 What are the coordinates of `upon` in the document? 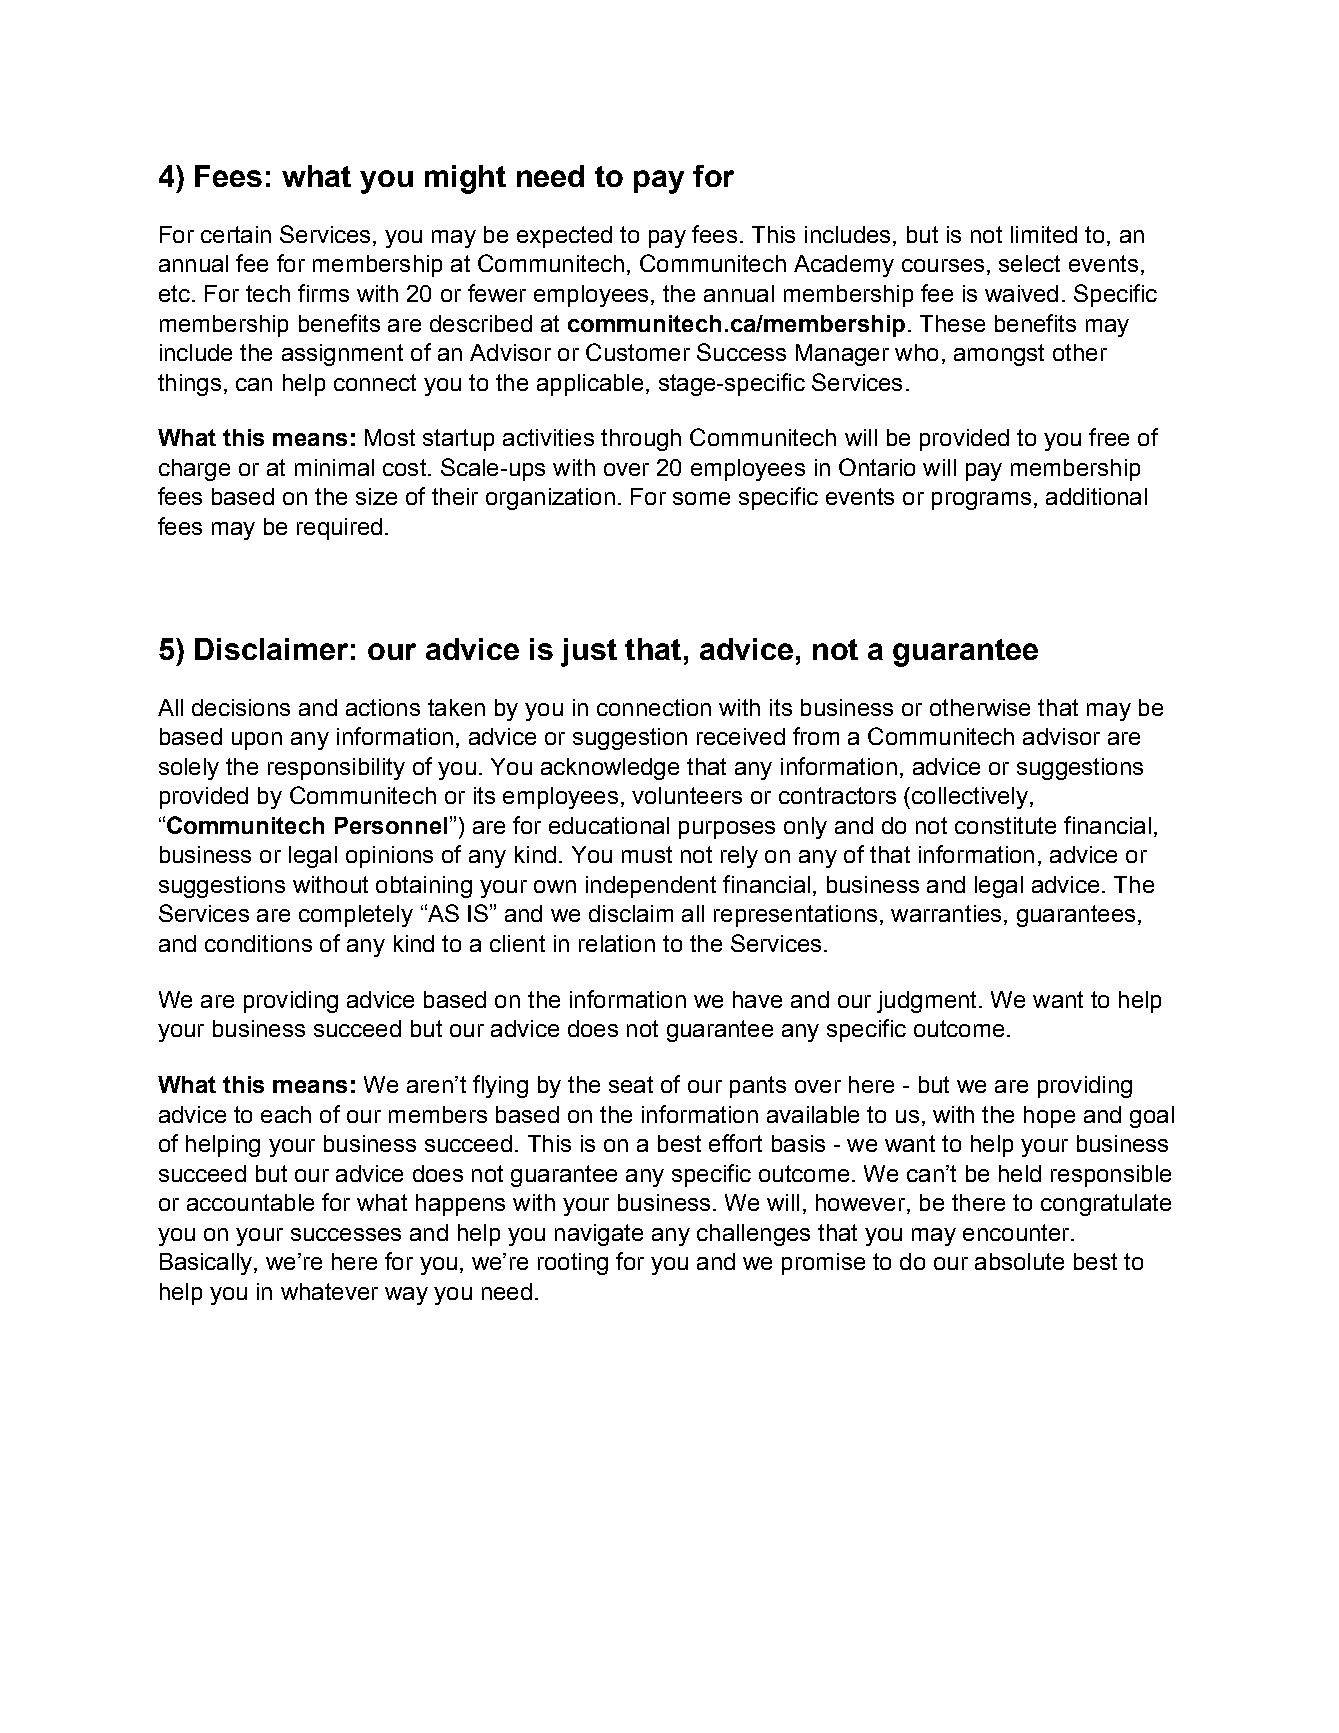 It's located at (257, 741).
